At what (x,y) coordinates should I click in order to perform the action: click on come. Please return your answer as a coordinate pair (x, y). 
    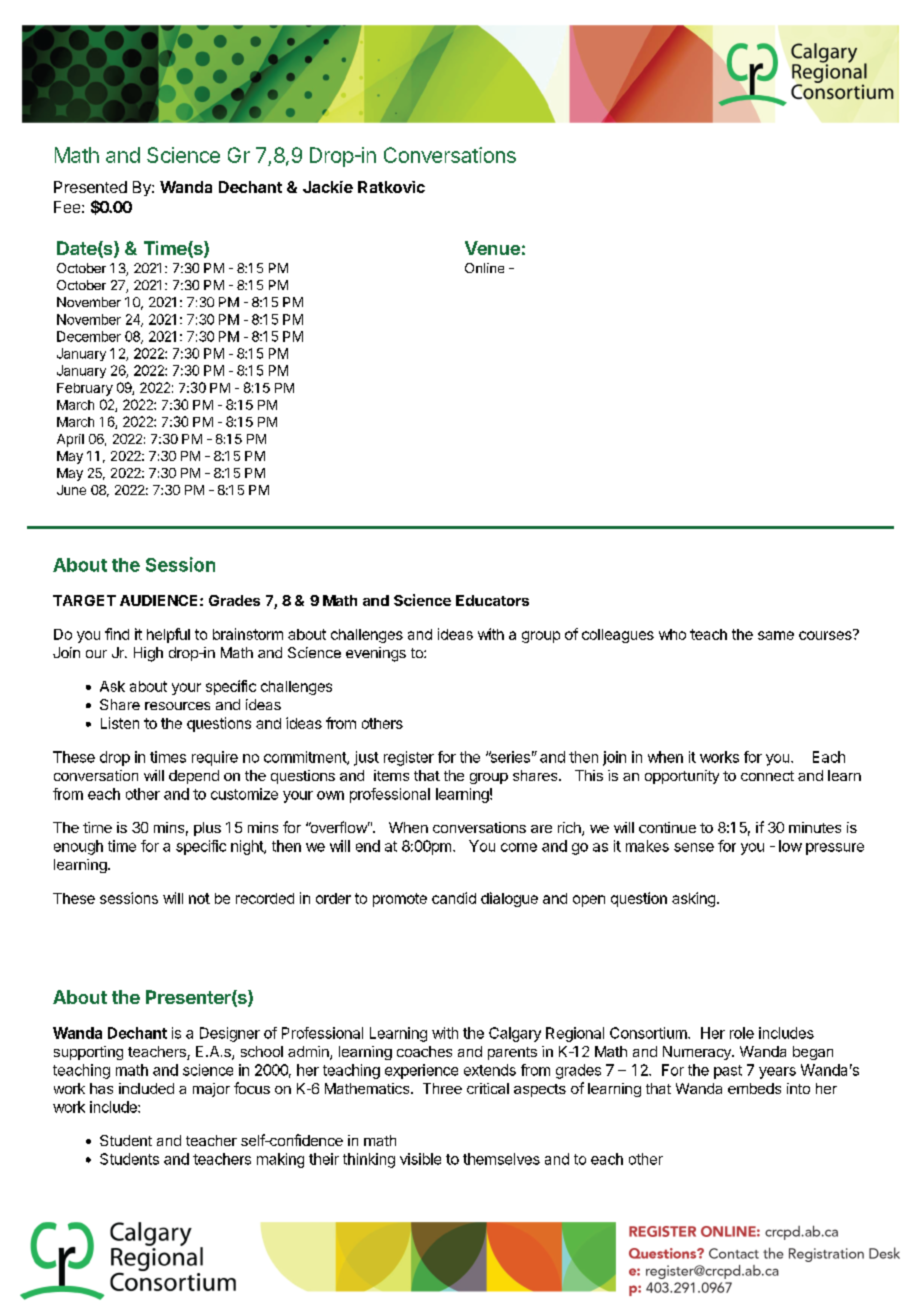
    Looking at the image, I should click on (519, 847).
